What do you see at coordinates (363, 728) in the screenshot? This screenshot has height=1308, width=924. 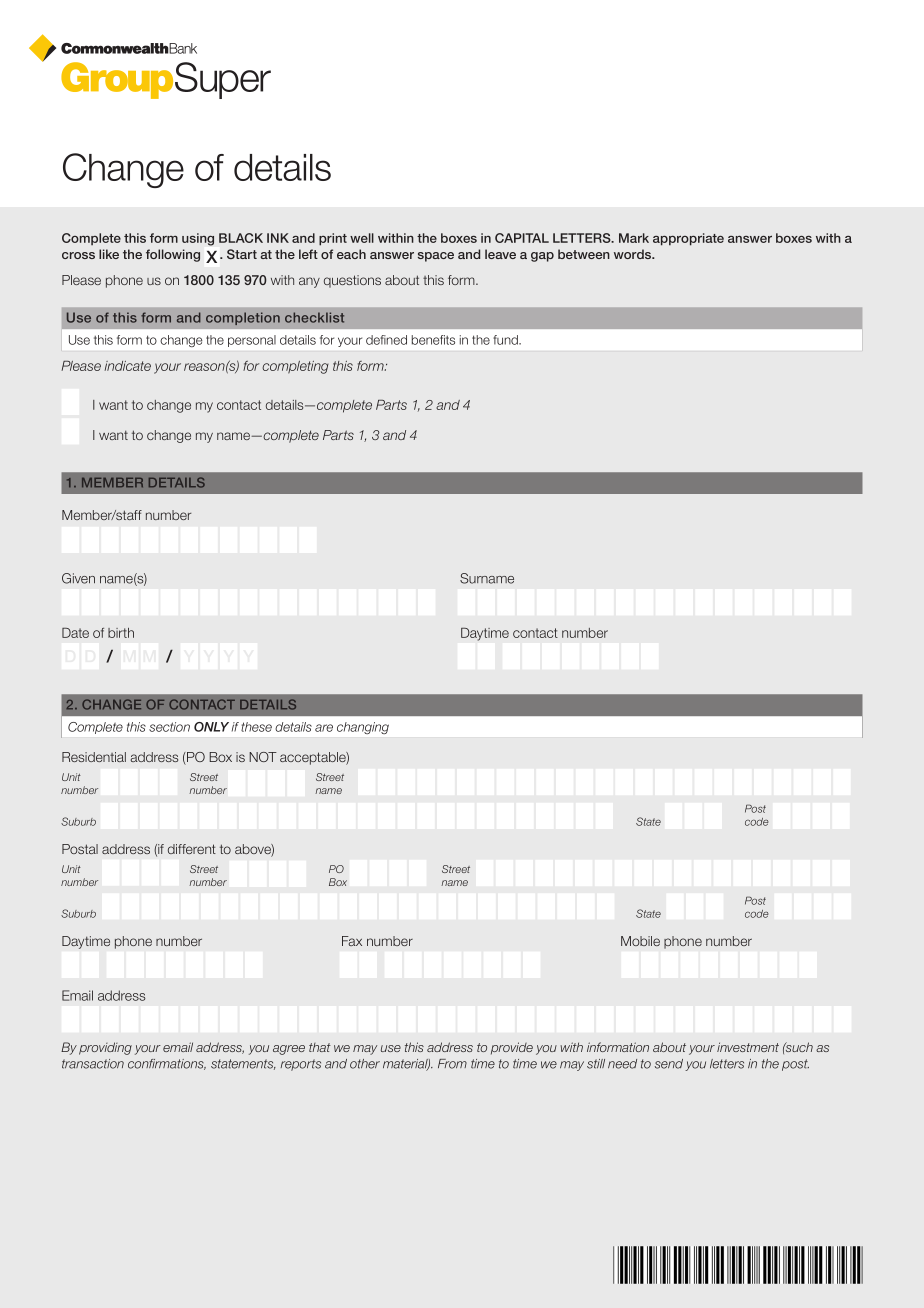 I see `changing` at bounding box center [363, 728].
